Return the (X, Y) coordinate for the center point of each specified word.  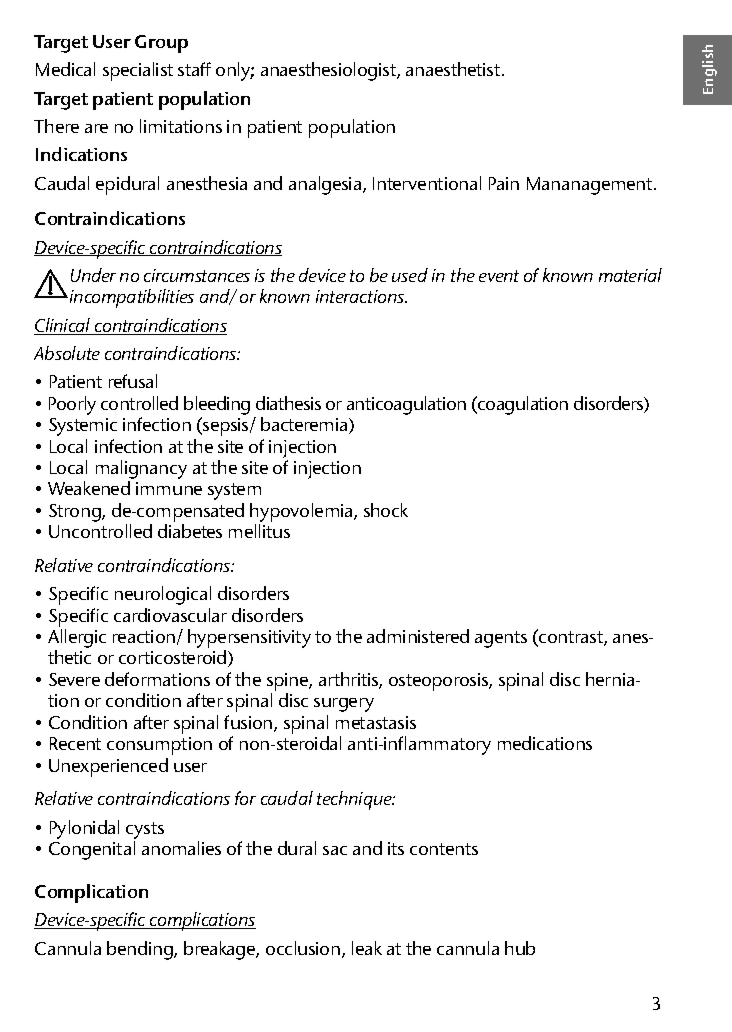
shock (386, 510)
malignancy (141, 471)
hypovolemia (302, 512)
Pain (504, 183)
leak (367, 948)
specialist (138, 71)
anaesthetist (454, 69)
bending (141, 950)
